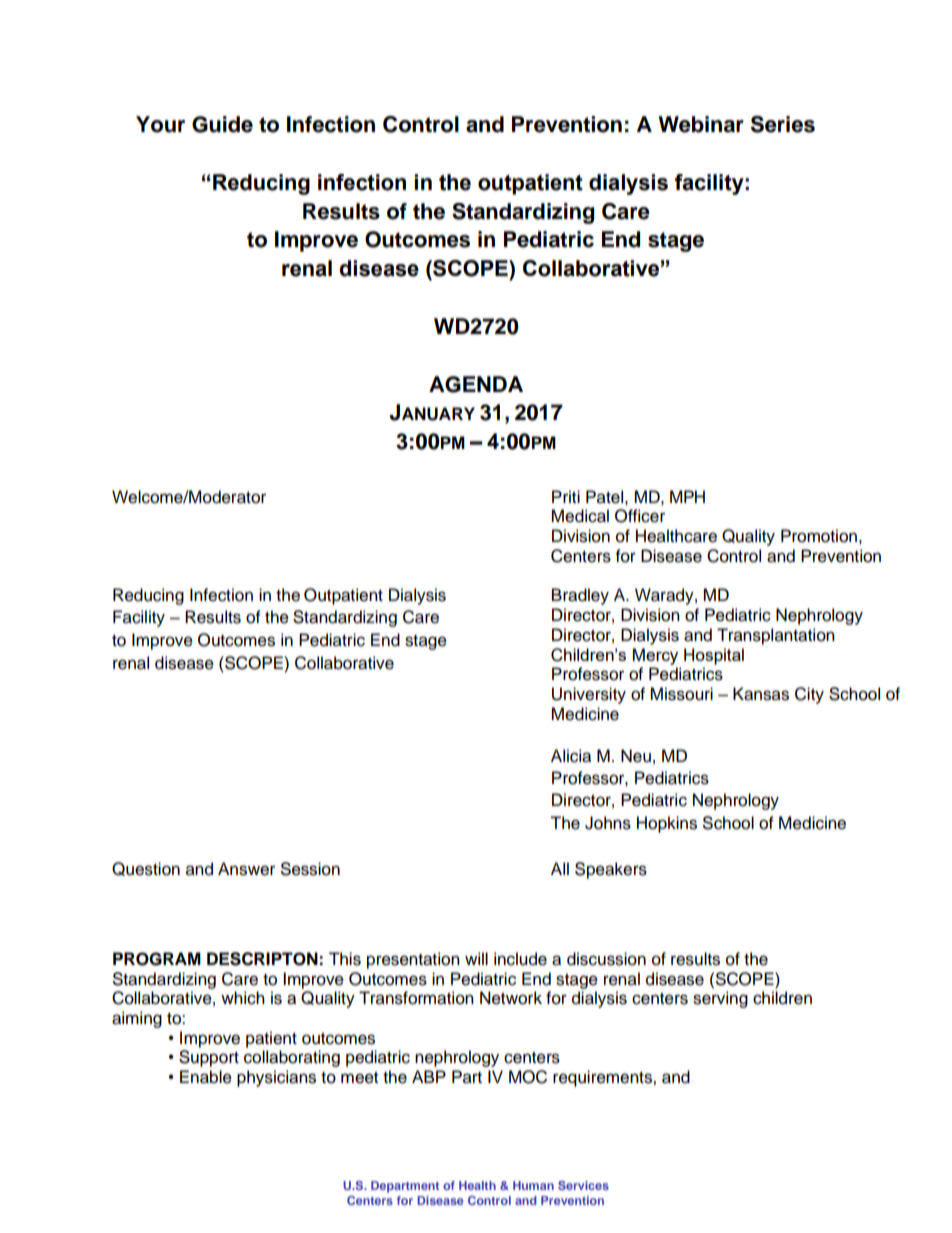  Describe the element at coordinates (476, 958) in the screenshot. I see `will` at that location.
